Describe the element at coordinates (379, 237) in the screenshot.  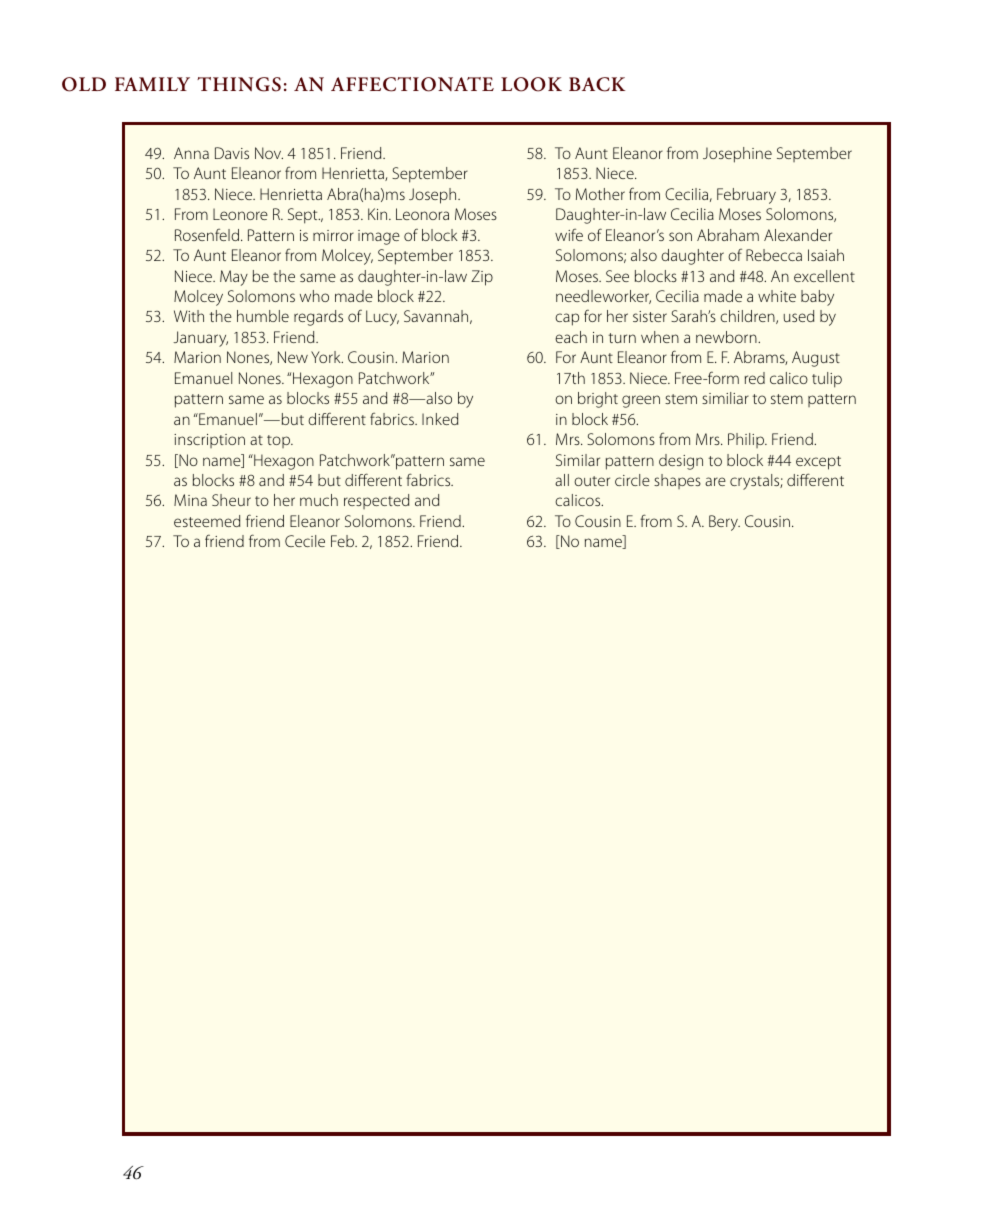
I see `image` at that location.
